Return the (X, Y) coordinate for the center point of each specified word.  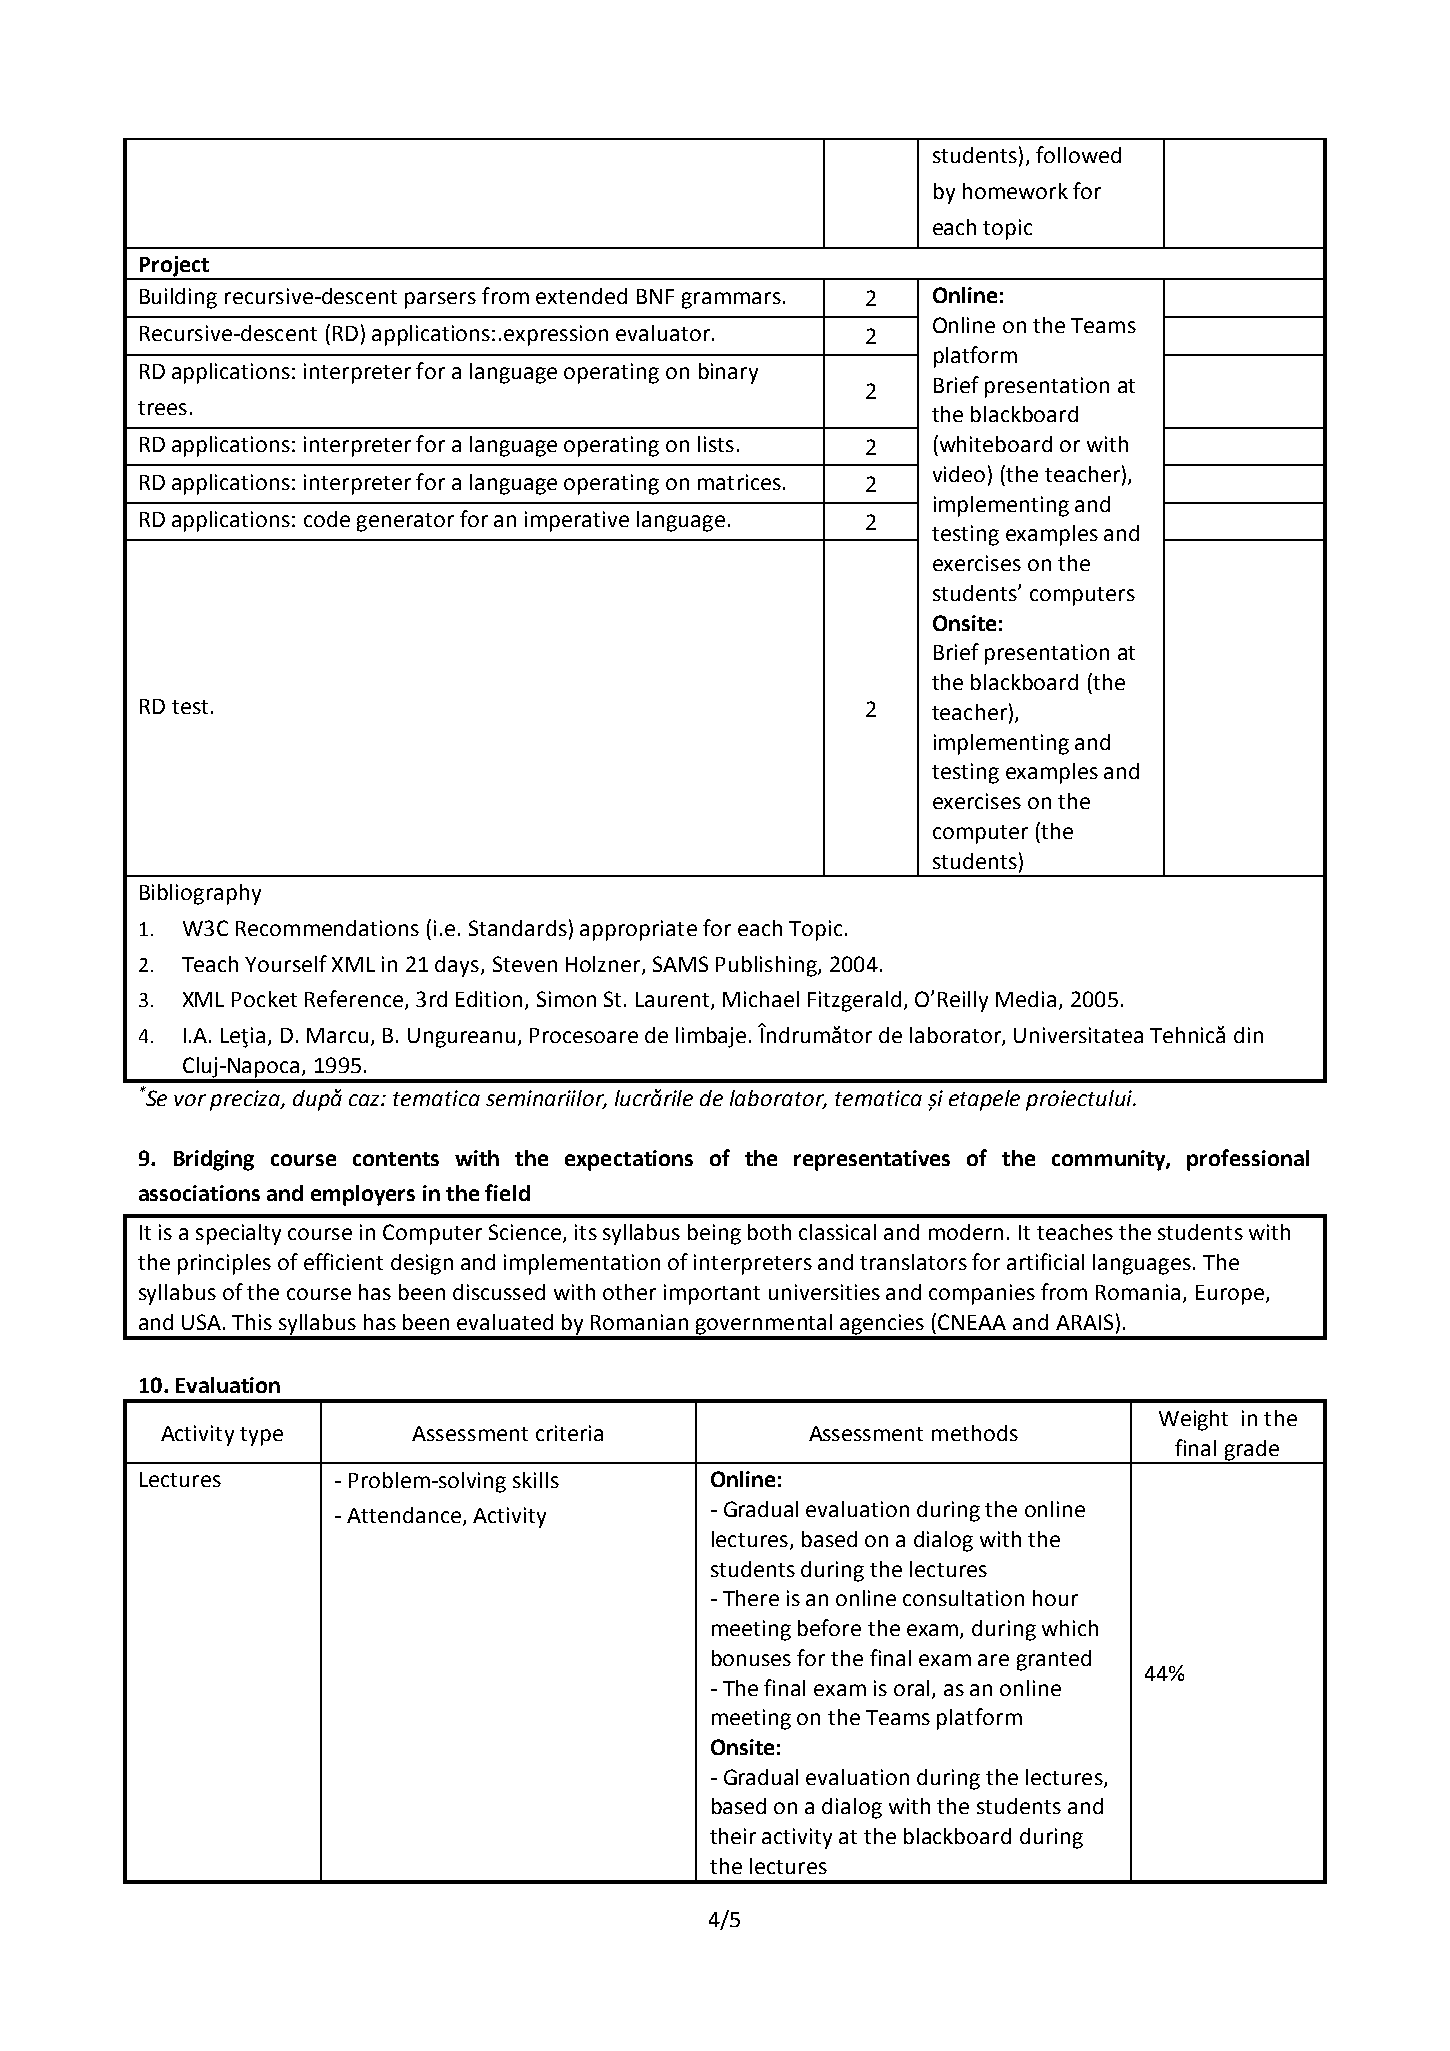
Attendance (404, 1515)
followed (1078, 154)
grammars (731, 300)
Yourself (286, 963)
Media (1026, 999)
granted (1054, 1660)
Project (174, 267)
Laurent (674, 1001)
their (733, 1836)
